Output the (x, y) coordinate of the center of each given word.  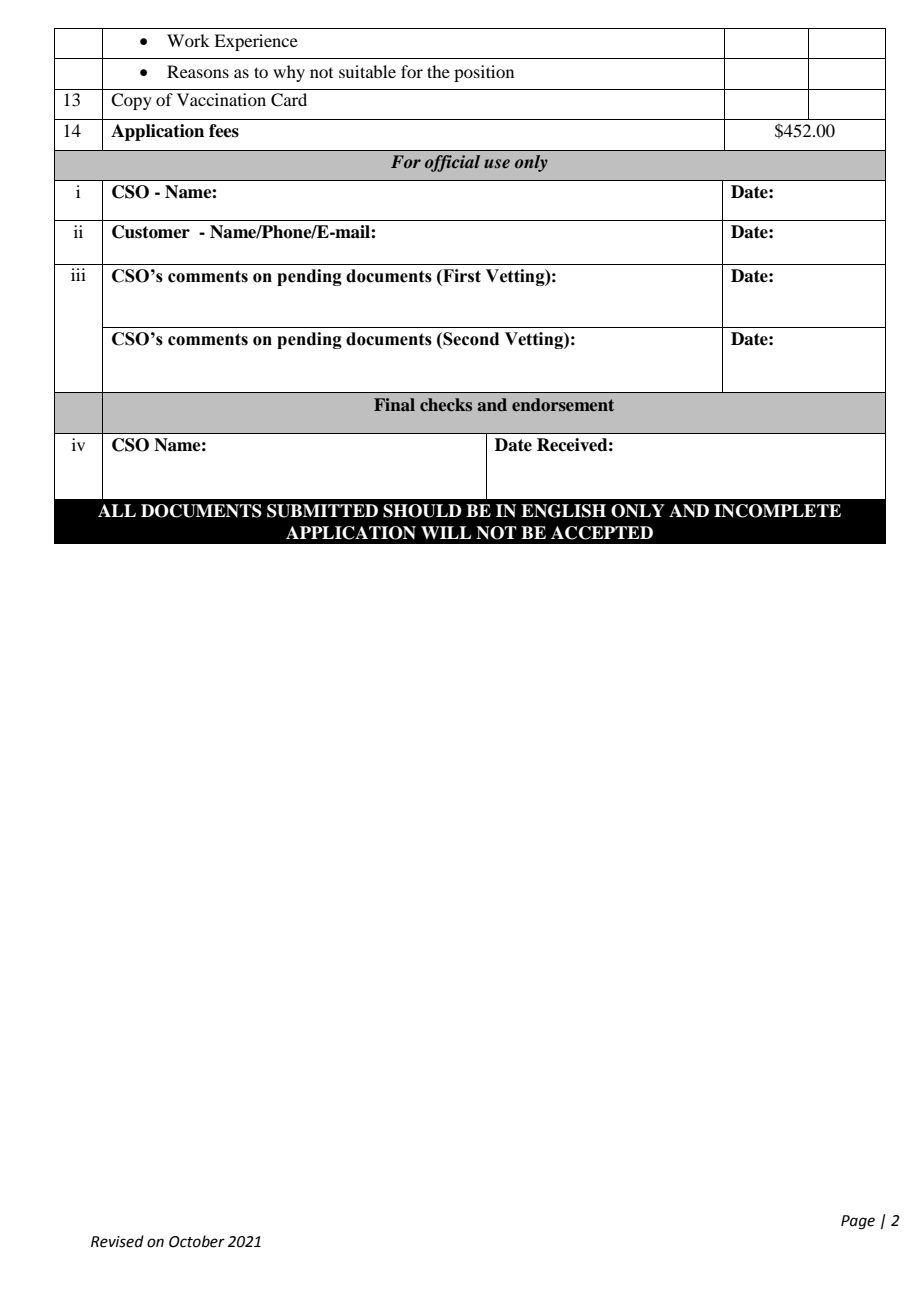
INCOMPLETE (777, 511)
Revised (117, 1241)
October (197, 1241)
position (484, 73)
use (497, 163)
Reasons (198, 71)
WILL (446, 532)
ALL (117, 510)
